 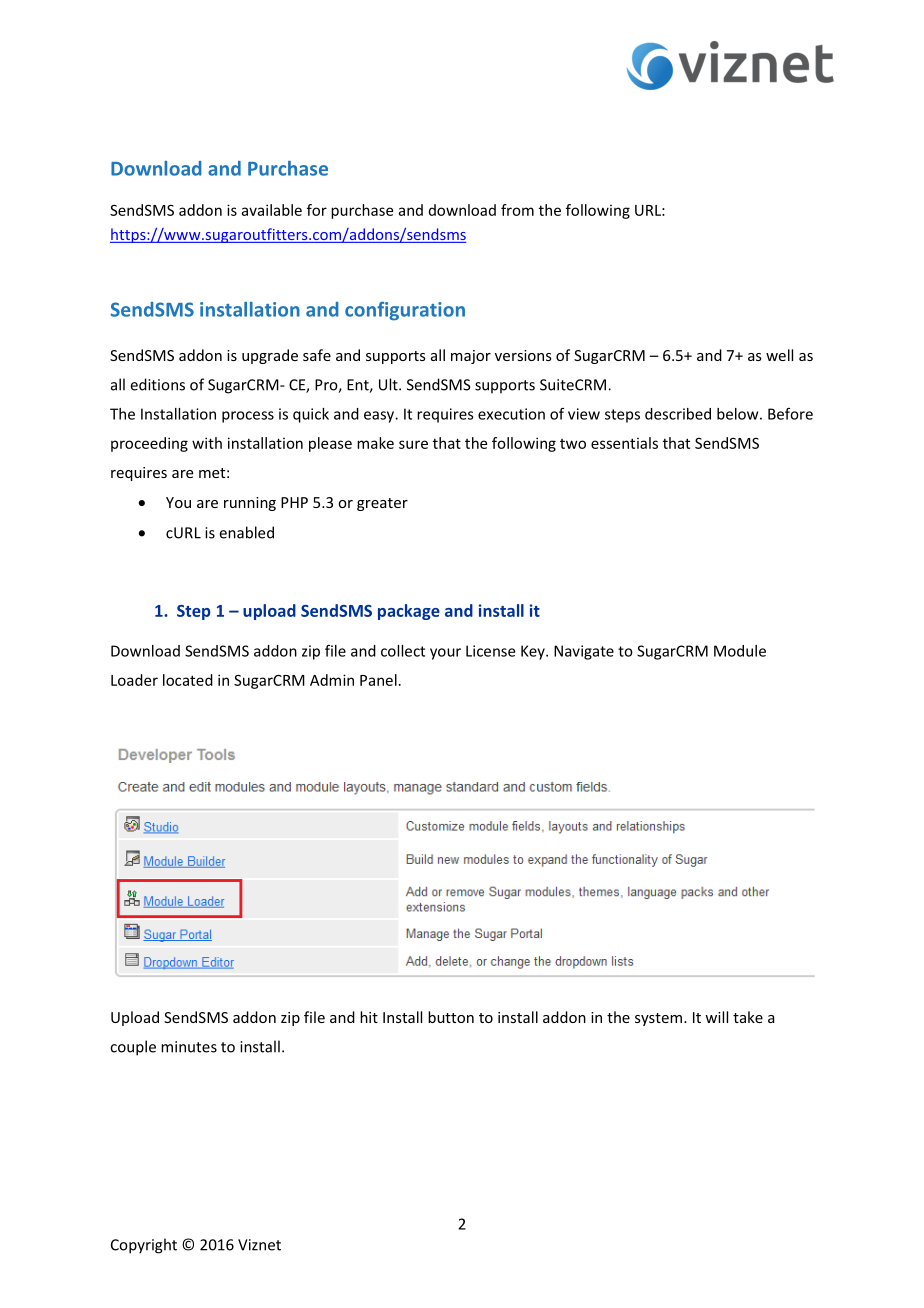 I want to click on will, so click(x=716, y=1017).
